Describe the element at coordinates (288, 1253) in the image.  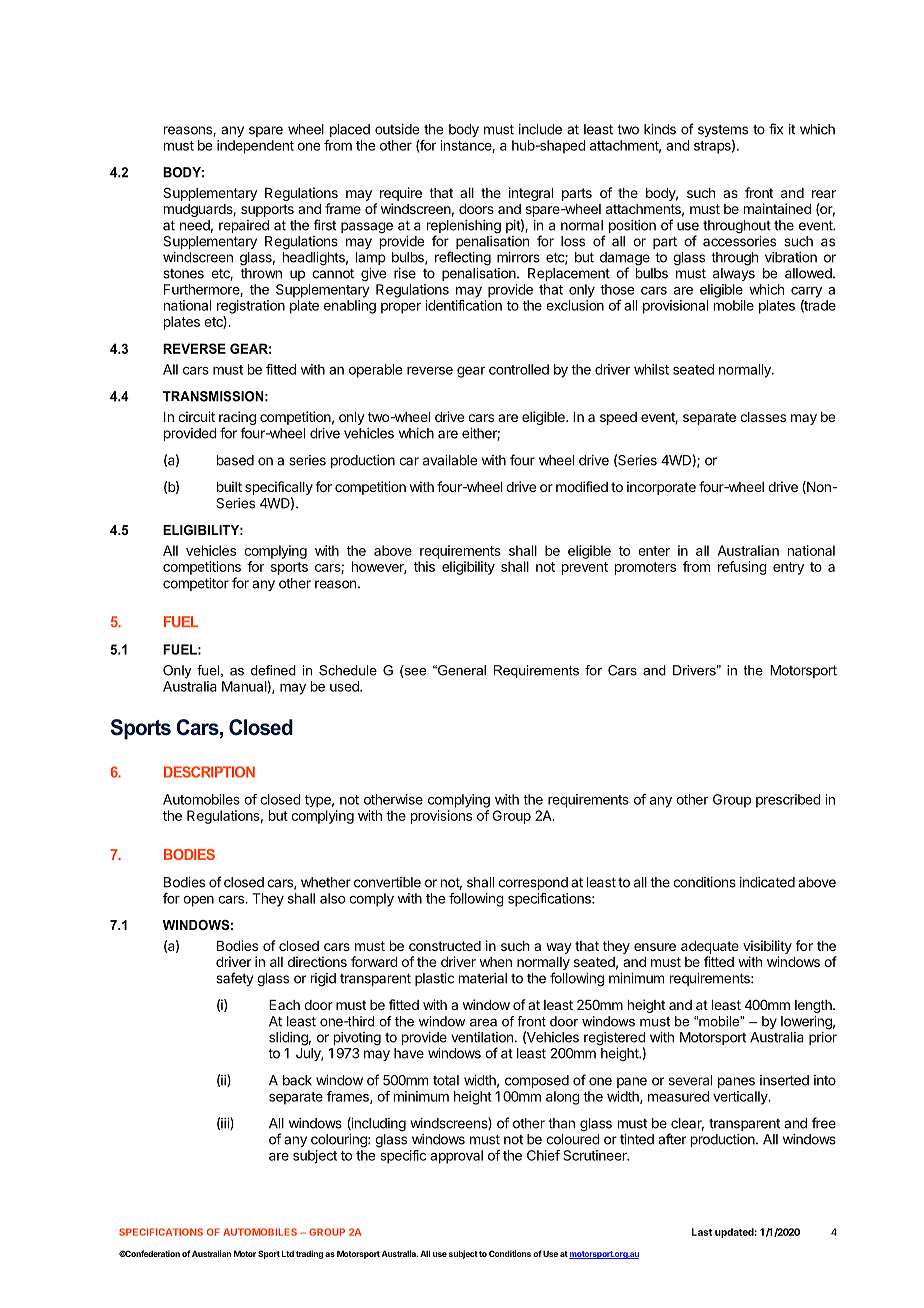
I see `Ltd` at that location.
